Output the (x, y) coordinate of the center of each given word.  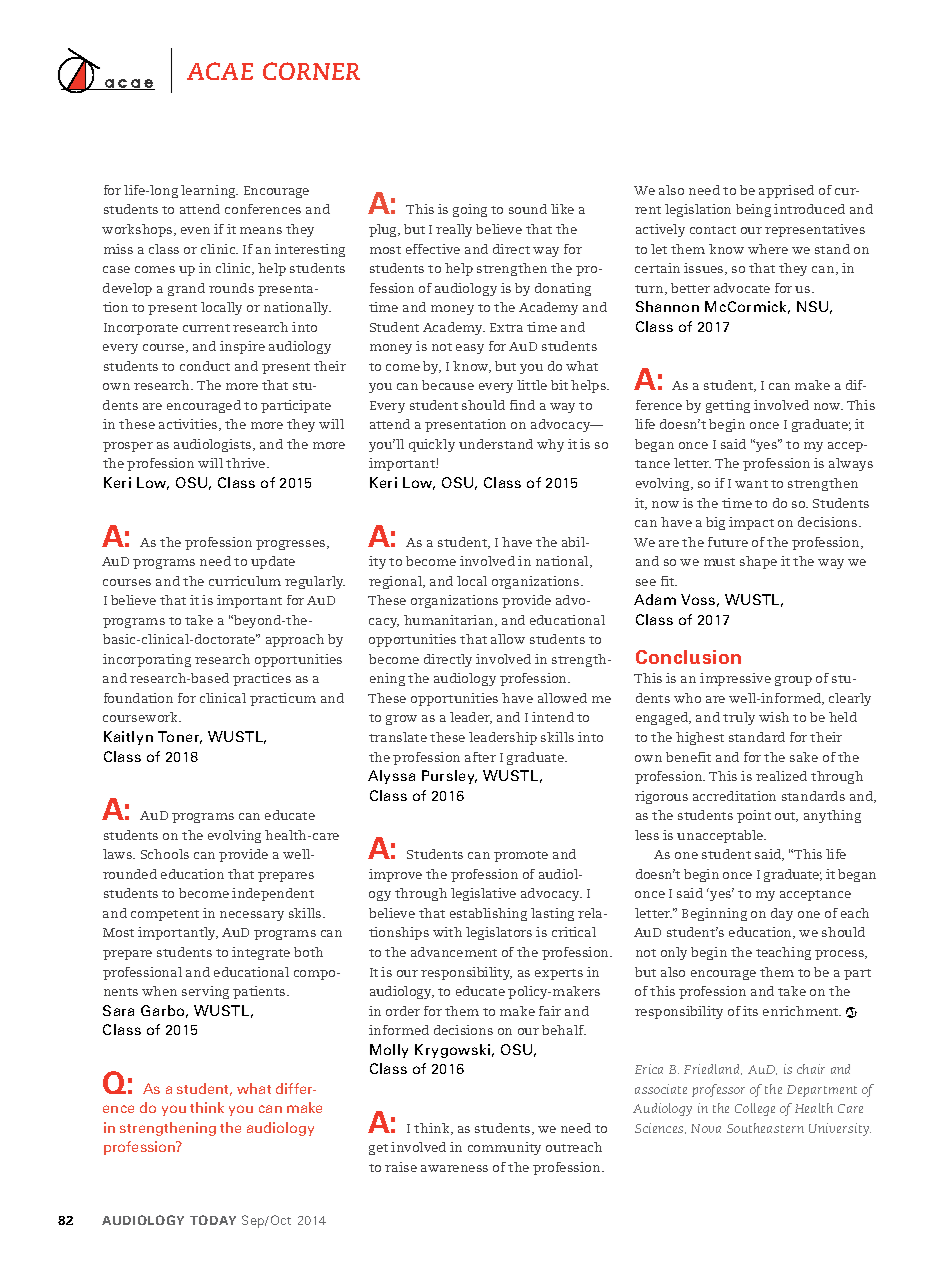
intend (553, 717)
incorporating (147, 660)
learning (209, 191)
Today (213, 1220)
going (470, 210)
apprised (786, 191)
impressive (735, 679)
